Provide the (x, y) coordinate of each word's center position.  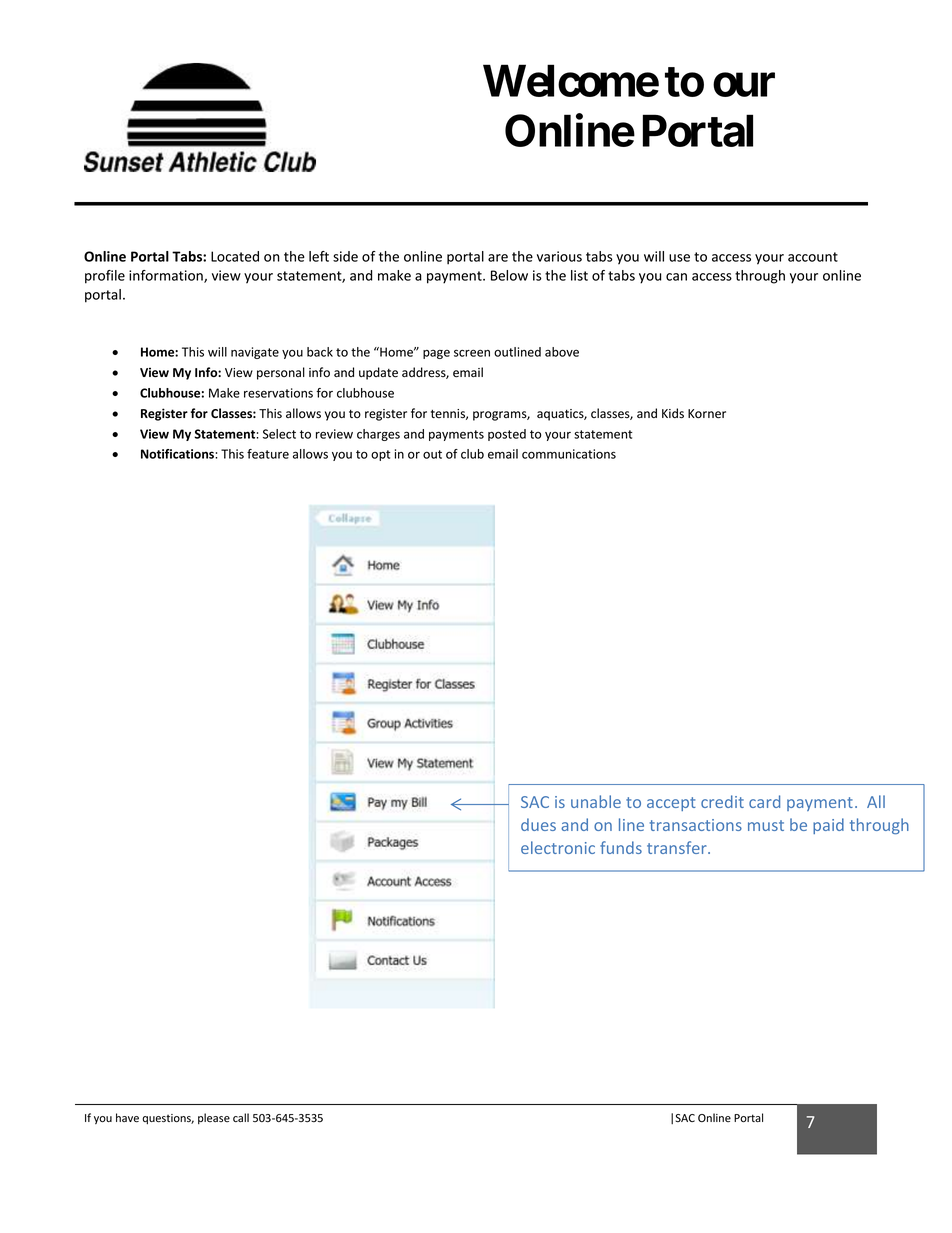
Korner (707, 414)
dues (538, 824)
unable (596, 801)
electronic (558, 847)
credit (722, 801)
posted (507, 435)
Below (509, 275)
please (214, 1118)
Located (235, 256)
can (676, 277)
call (241, 1117)
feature (268, 454)
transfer (678, 847)
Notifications (178, 454)
